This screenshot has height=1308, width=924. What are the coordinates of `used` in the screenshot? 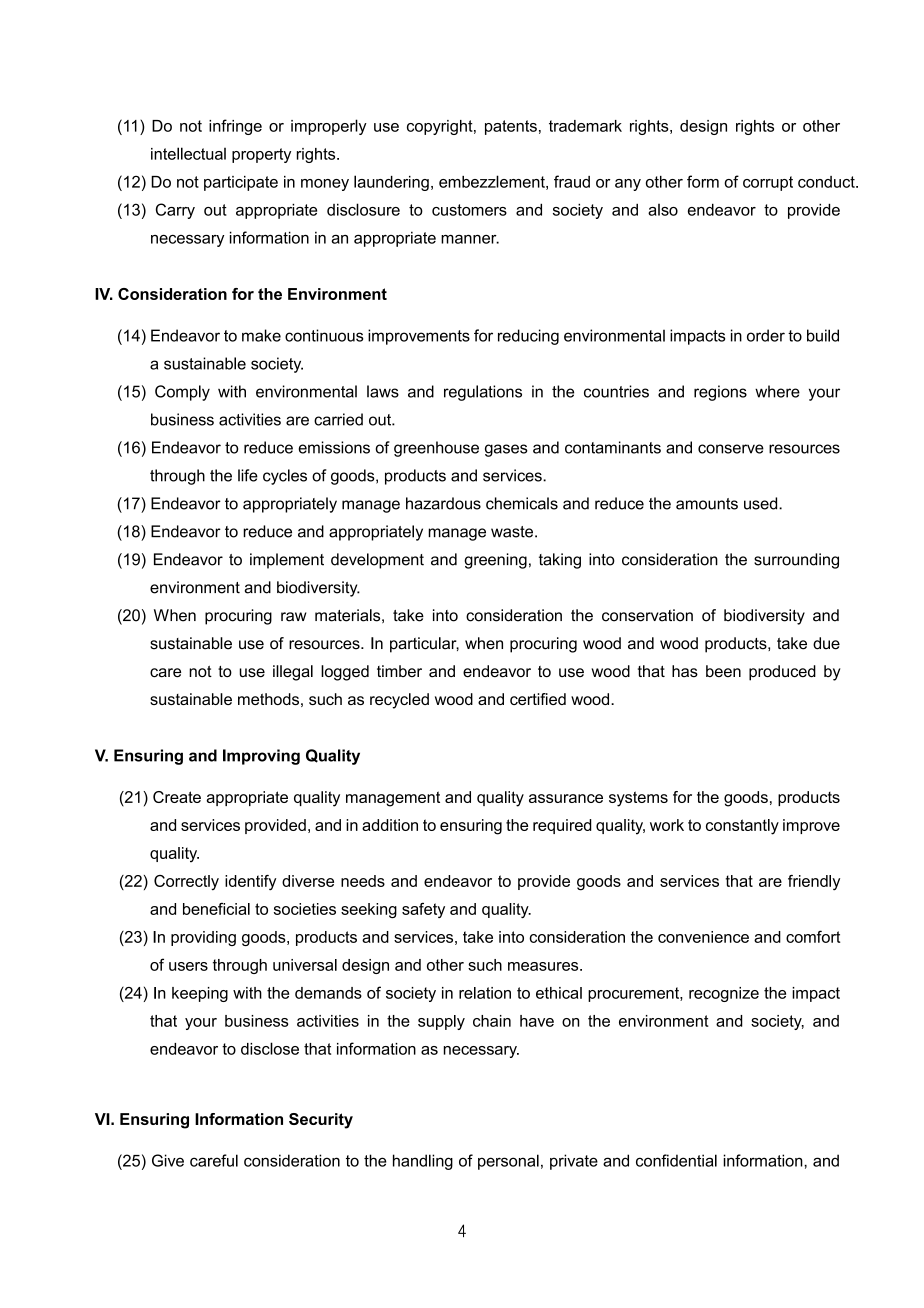 It's located at (762, 503).
